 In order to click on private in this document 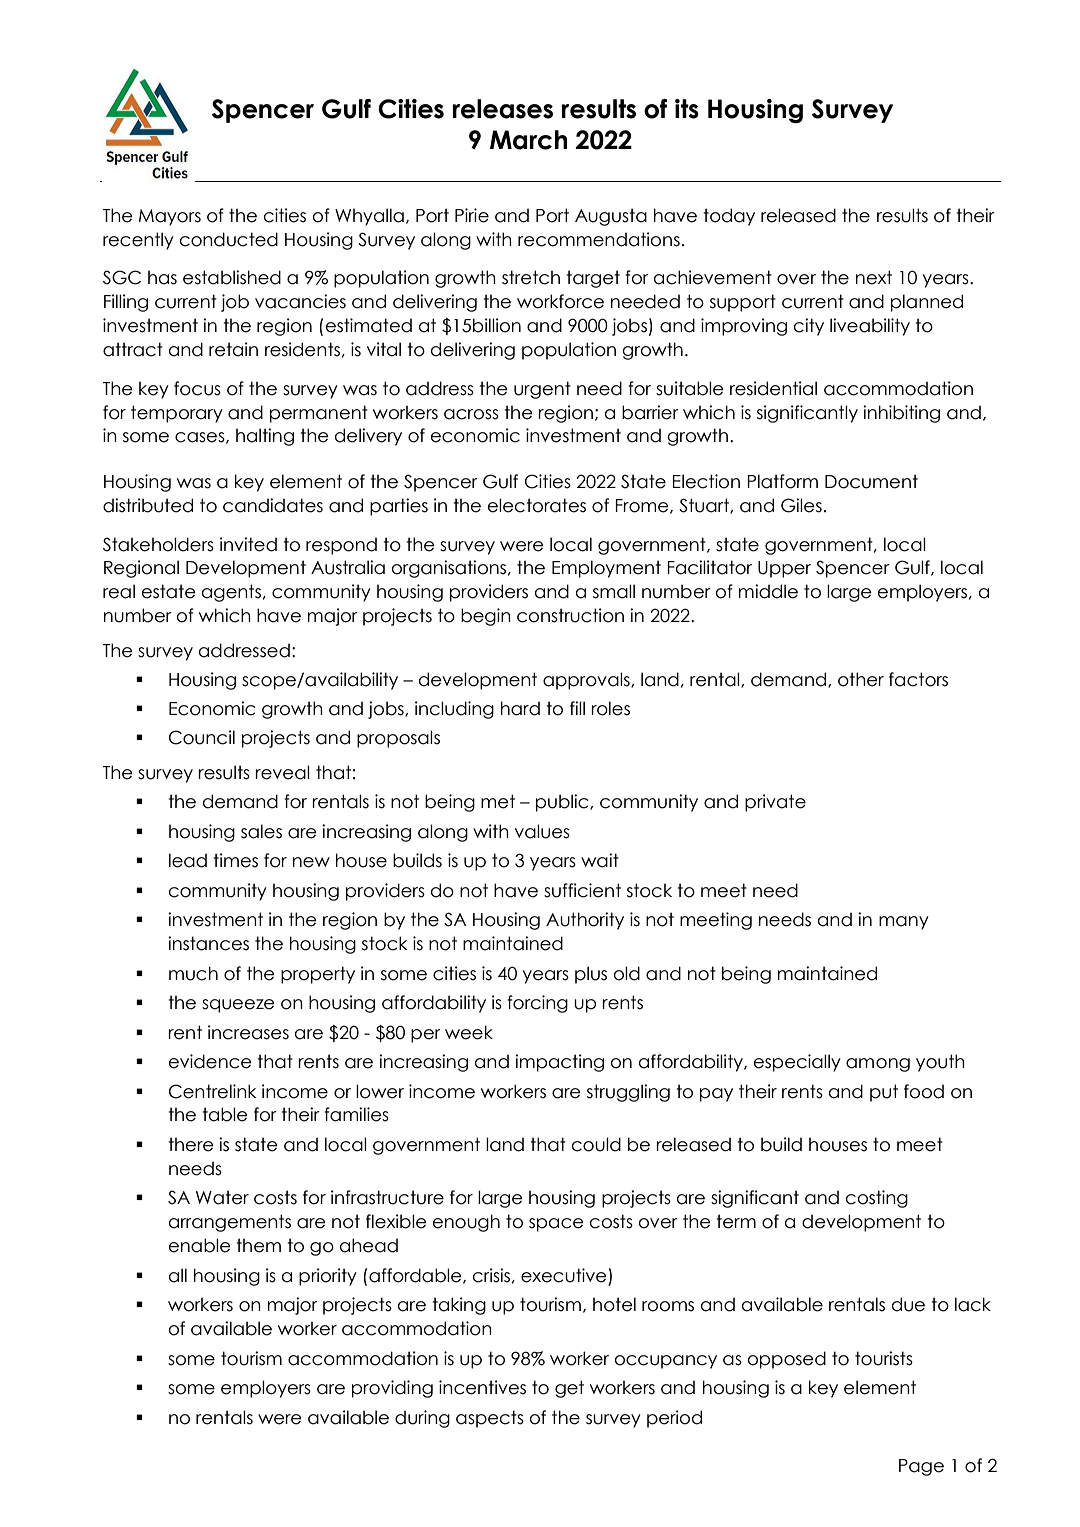, I will do `click(775, 803)`.
